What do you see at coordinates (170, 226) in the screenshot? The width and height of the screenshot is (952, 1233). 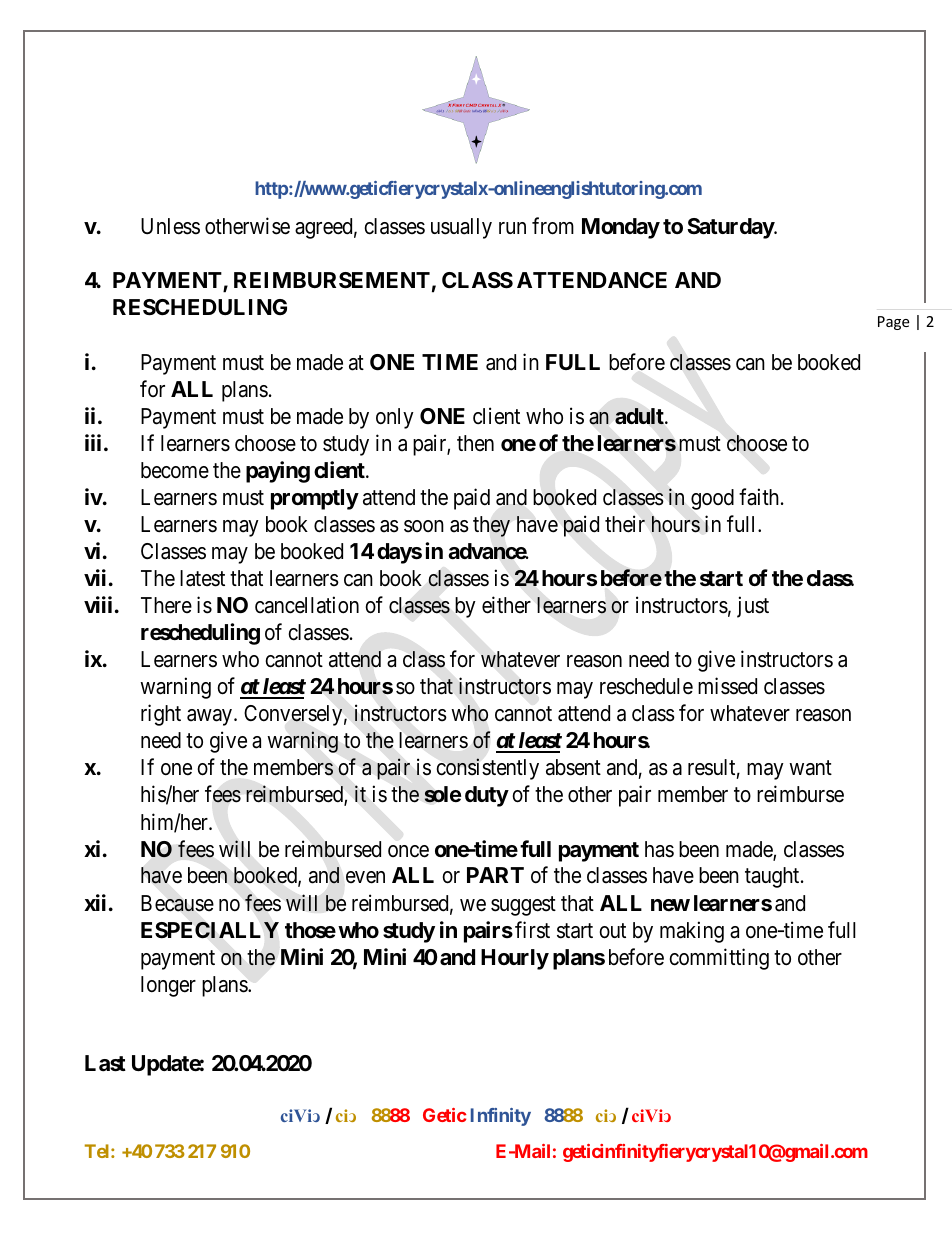 I see `Unless` at bounding box center [170, 226].
